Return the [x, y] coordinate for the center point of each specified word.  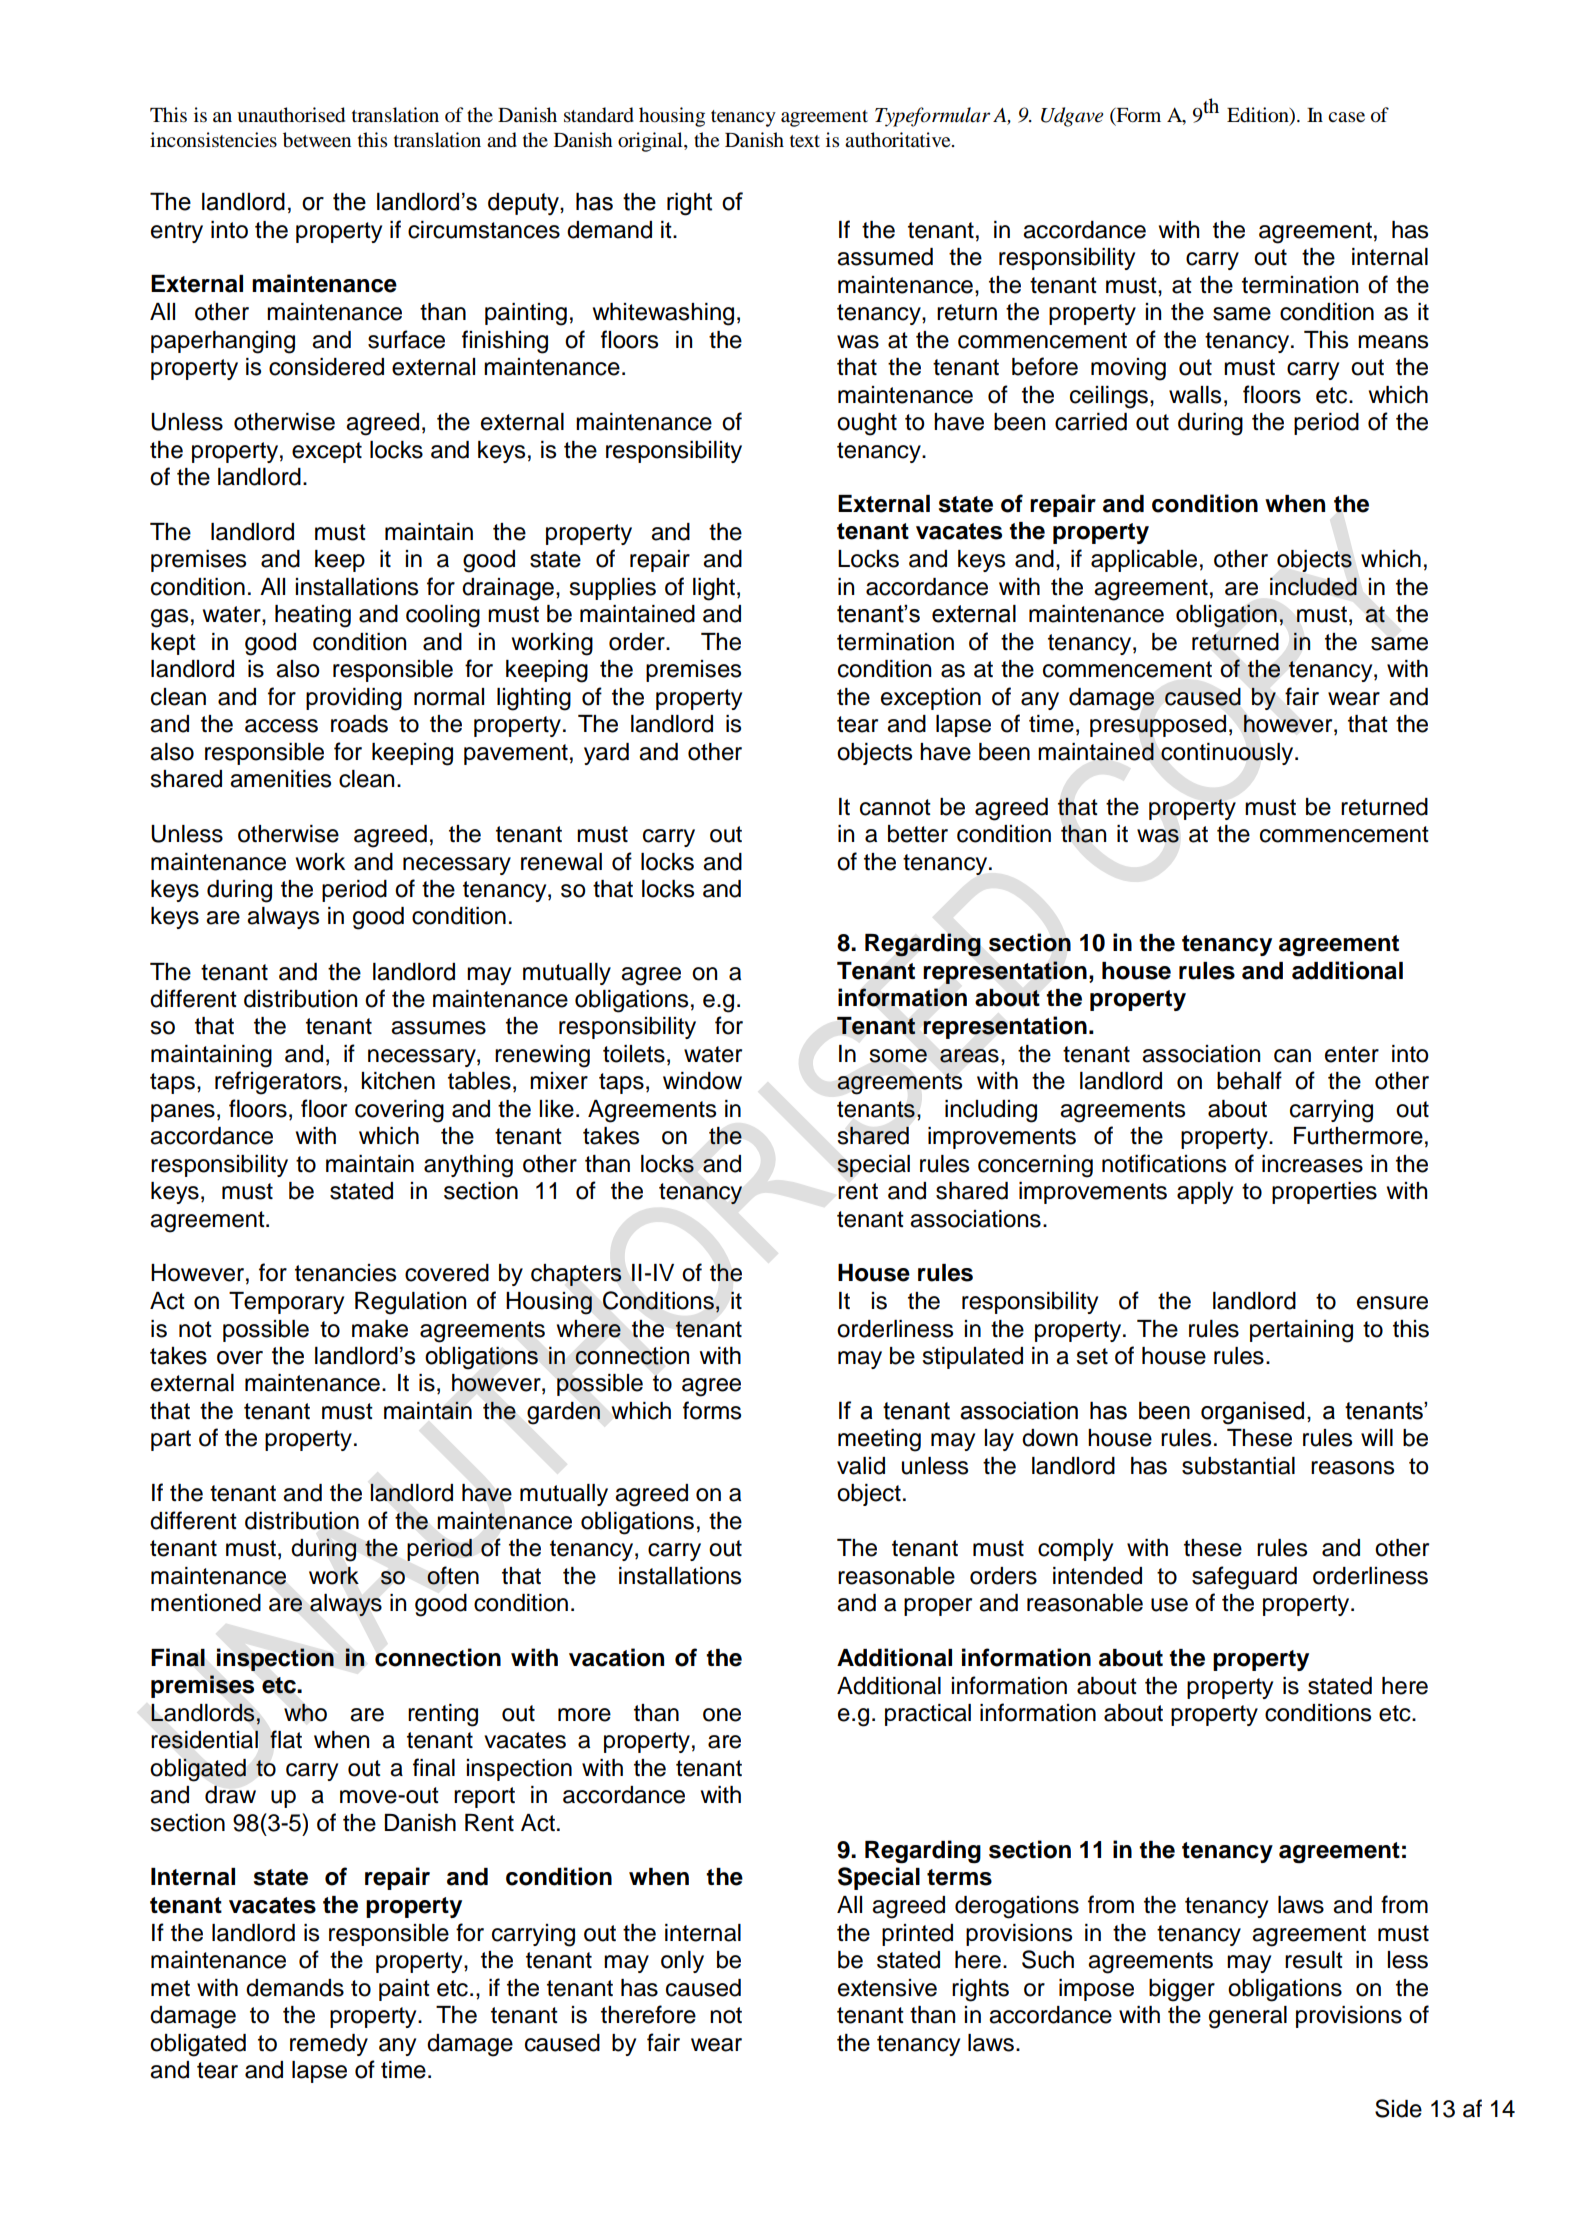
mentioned [206, 1603]
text [805, 141]
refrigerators [278, 1083]
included [1313, 586]
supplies [612, 589]
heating [313, 616]
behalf [1249, 1080]
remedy [329, 2045]
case [1346, 117]
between [317, 140]
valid [861, 1466]
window [702, 1081]
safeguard [1244, 1578]
